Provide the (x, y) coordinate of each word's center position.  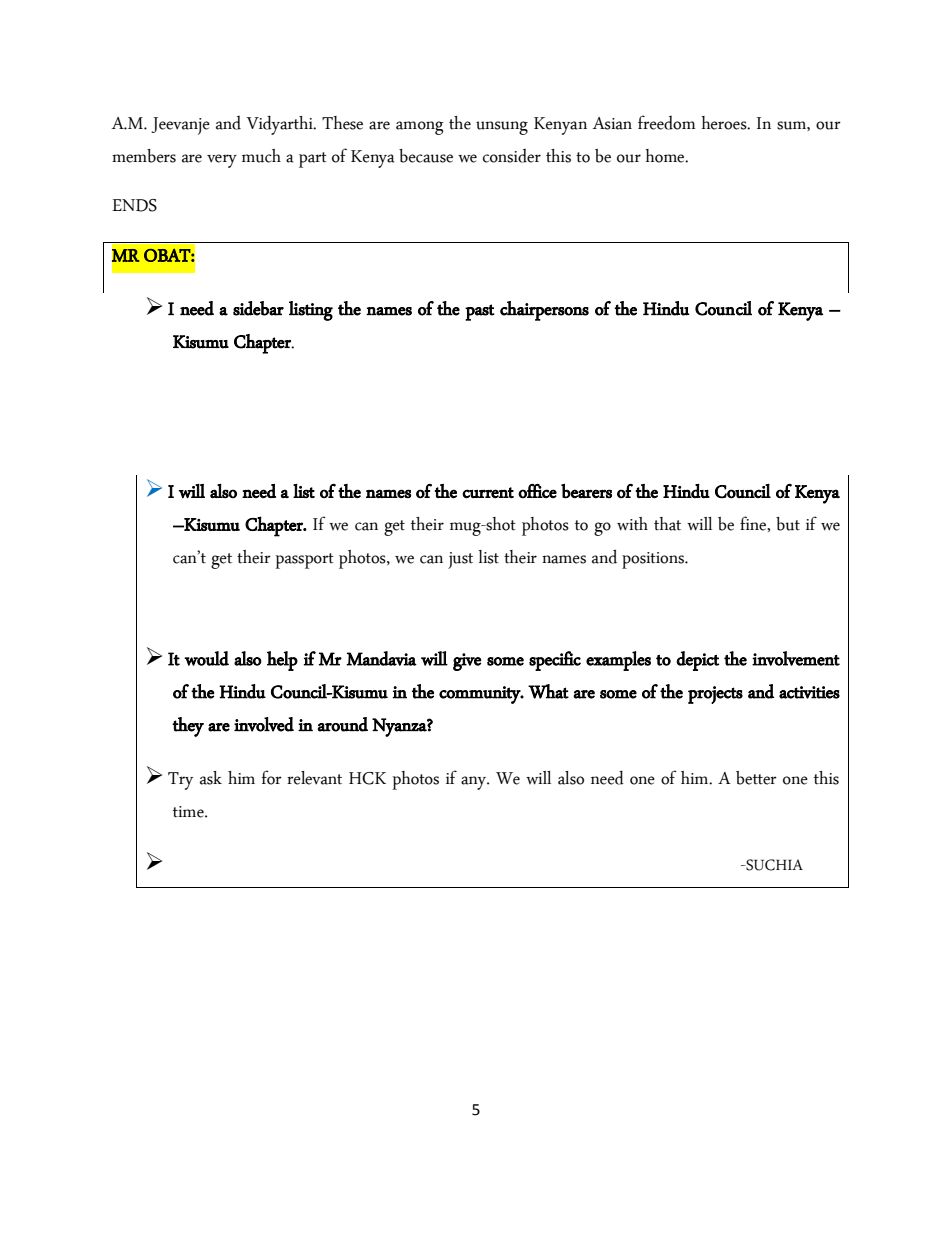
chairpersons (544, 311)
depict (697, 661)
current (488, 493)
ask (211, 778)
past (480, 312)
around (343, 724)
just (460, 560)
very (222, 161)
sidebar (258, 308)
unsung (502, 128)
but (788, 524)
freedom (666, 122)
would (206, 658)
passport (305, 561)
